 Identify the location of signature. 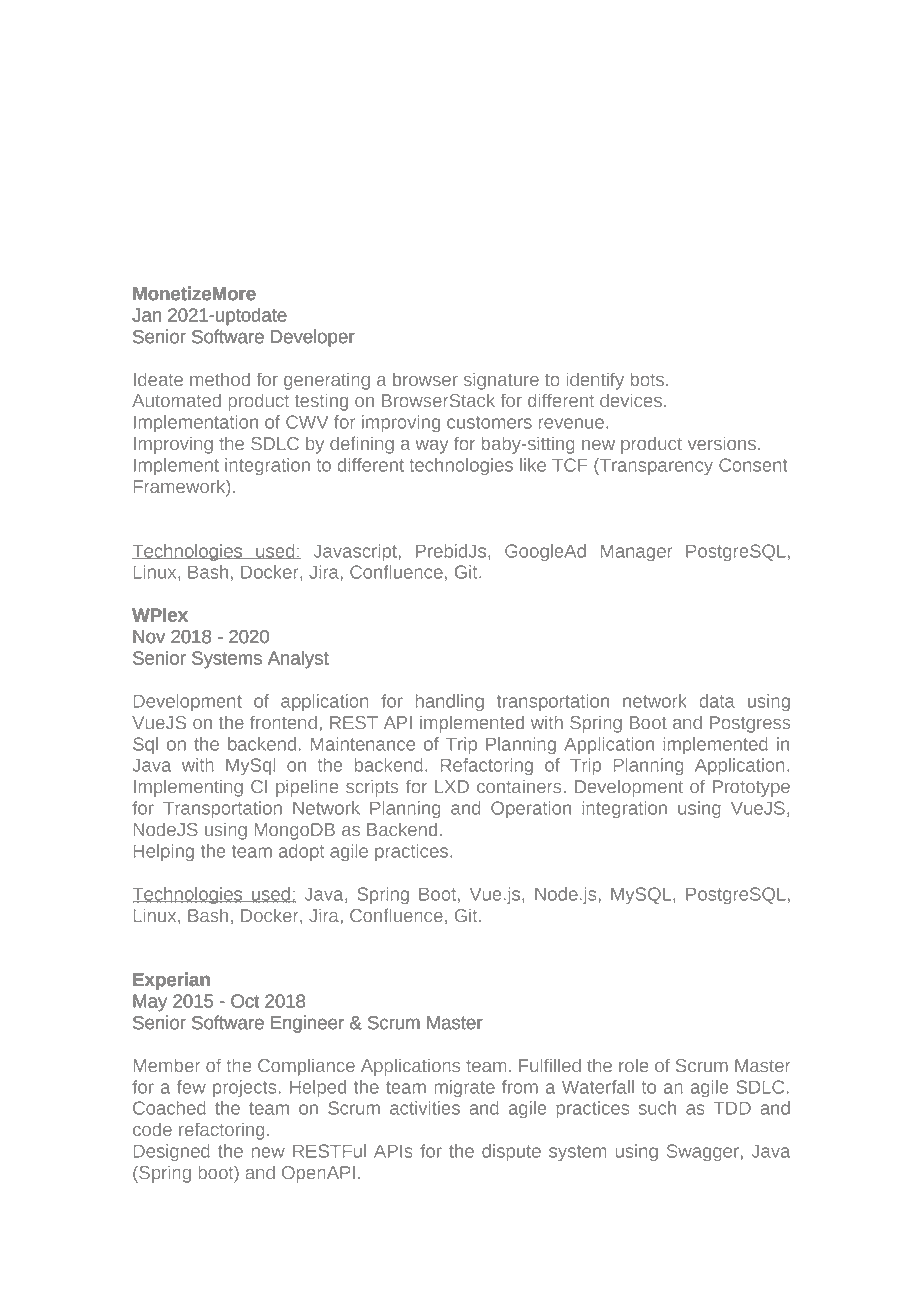
(501, 381).
